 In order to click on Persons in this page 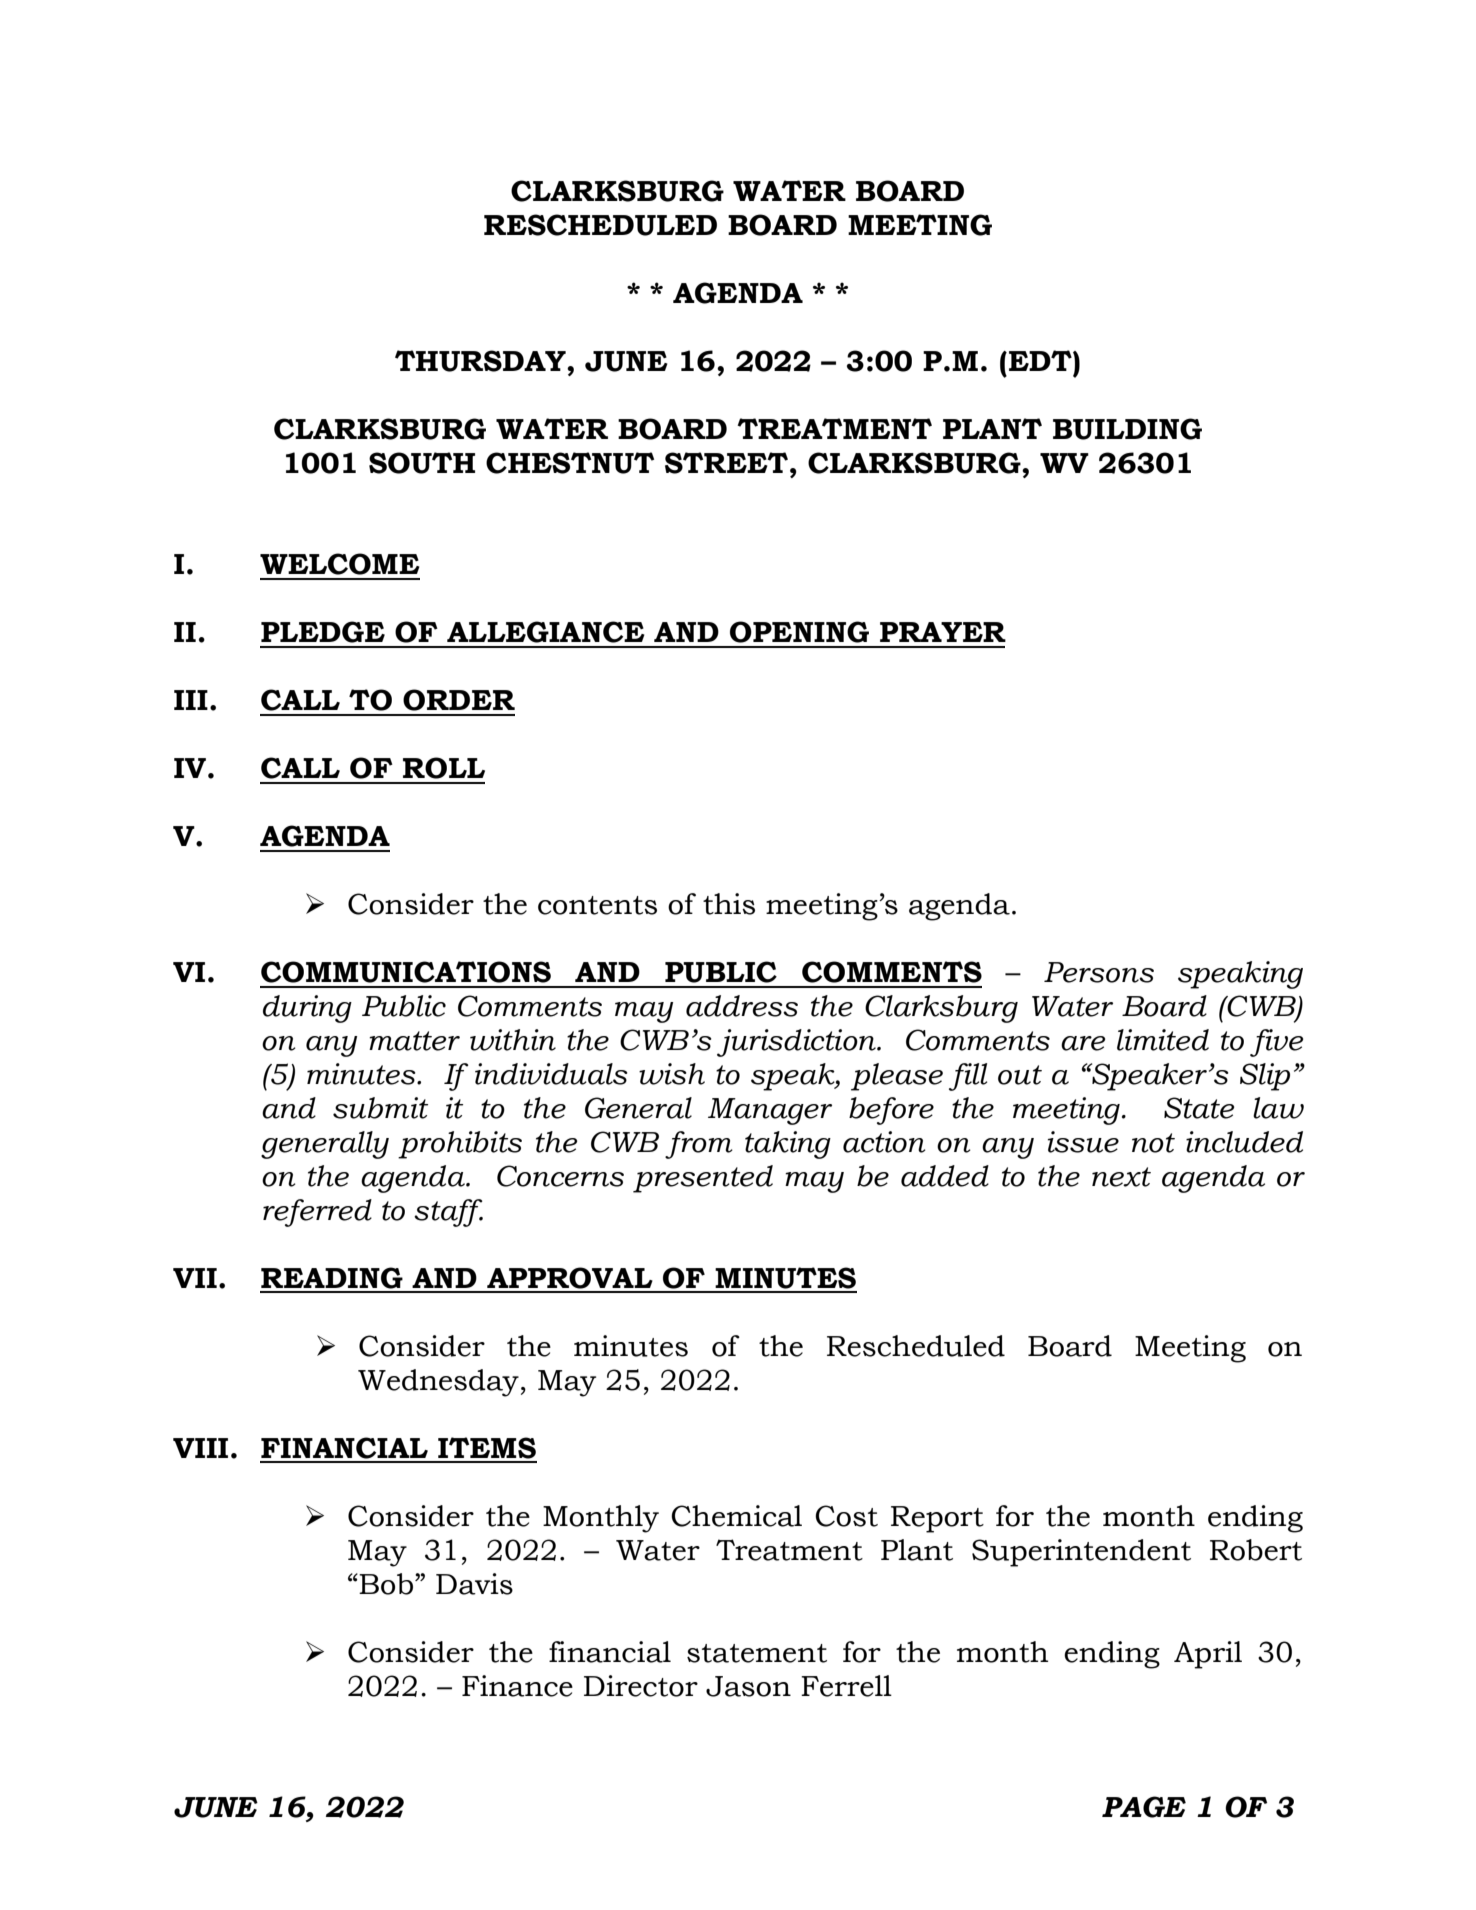, I will do `click(1099, 972)`.
